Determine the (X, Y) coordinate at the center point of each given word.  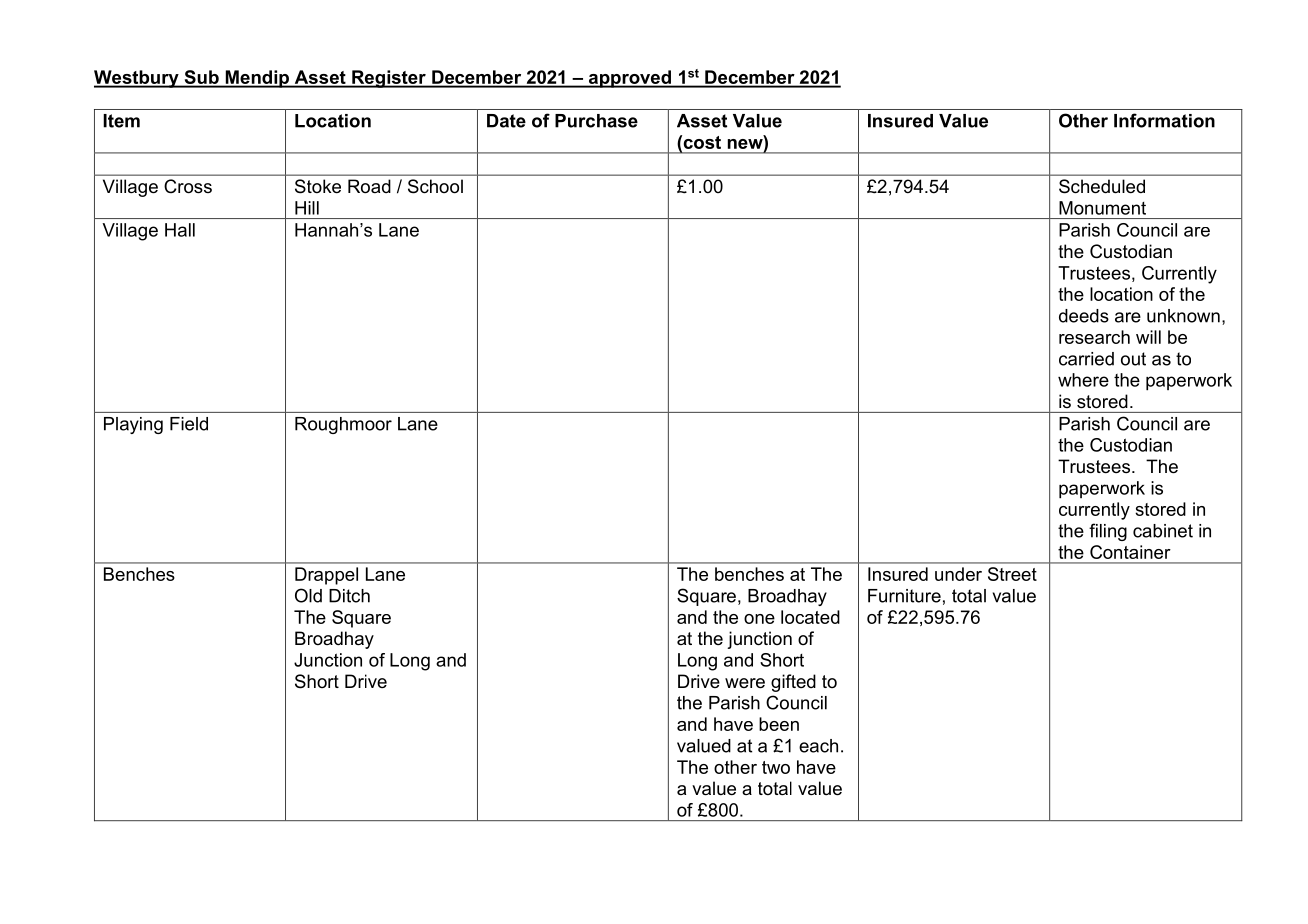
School (435, 186)
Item (121, 121)
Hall (180, 230)
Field (189, 424)
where (1083, 380)
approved (629, 79)
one (759, 619)
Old (308, 595)
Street (1012, 574)
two (776, 767)
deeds (1084, 316)
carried (1086, 359)
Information (1164, 120)
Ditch (349, 596)
